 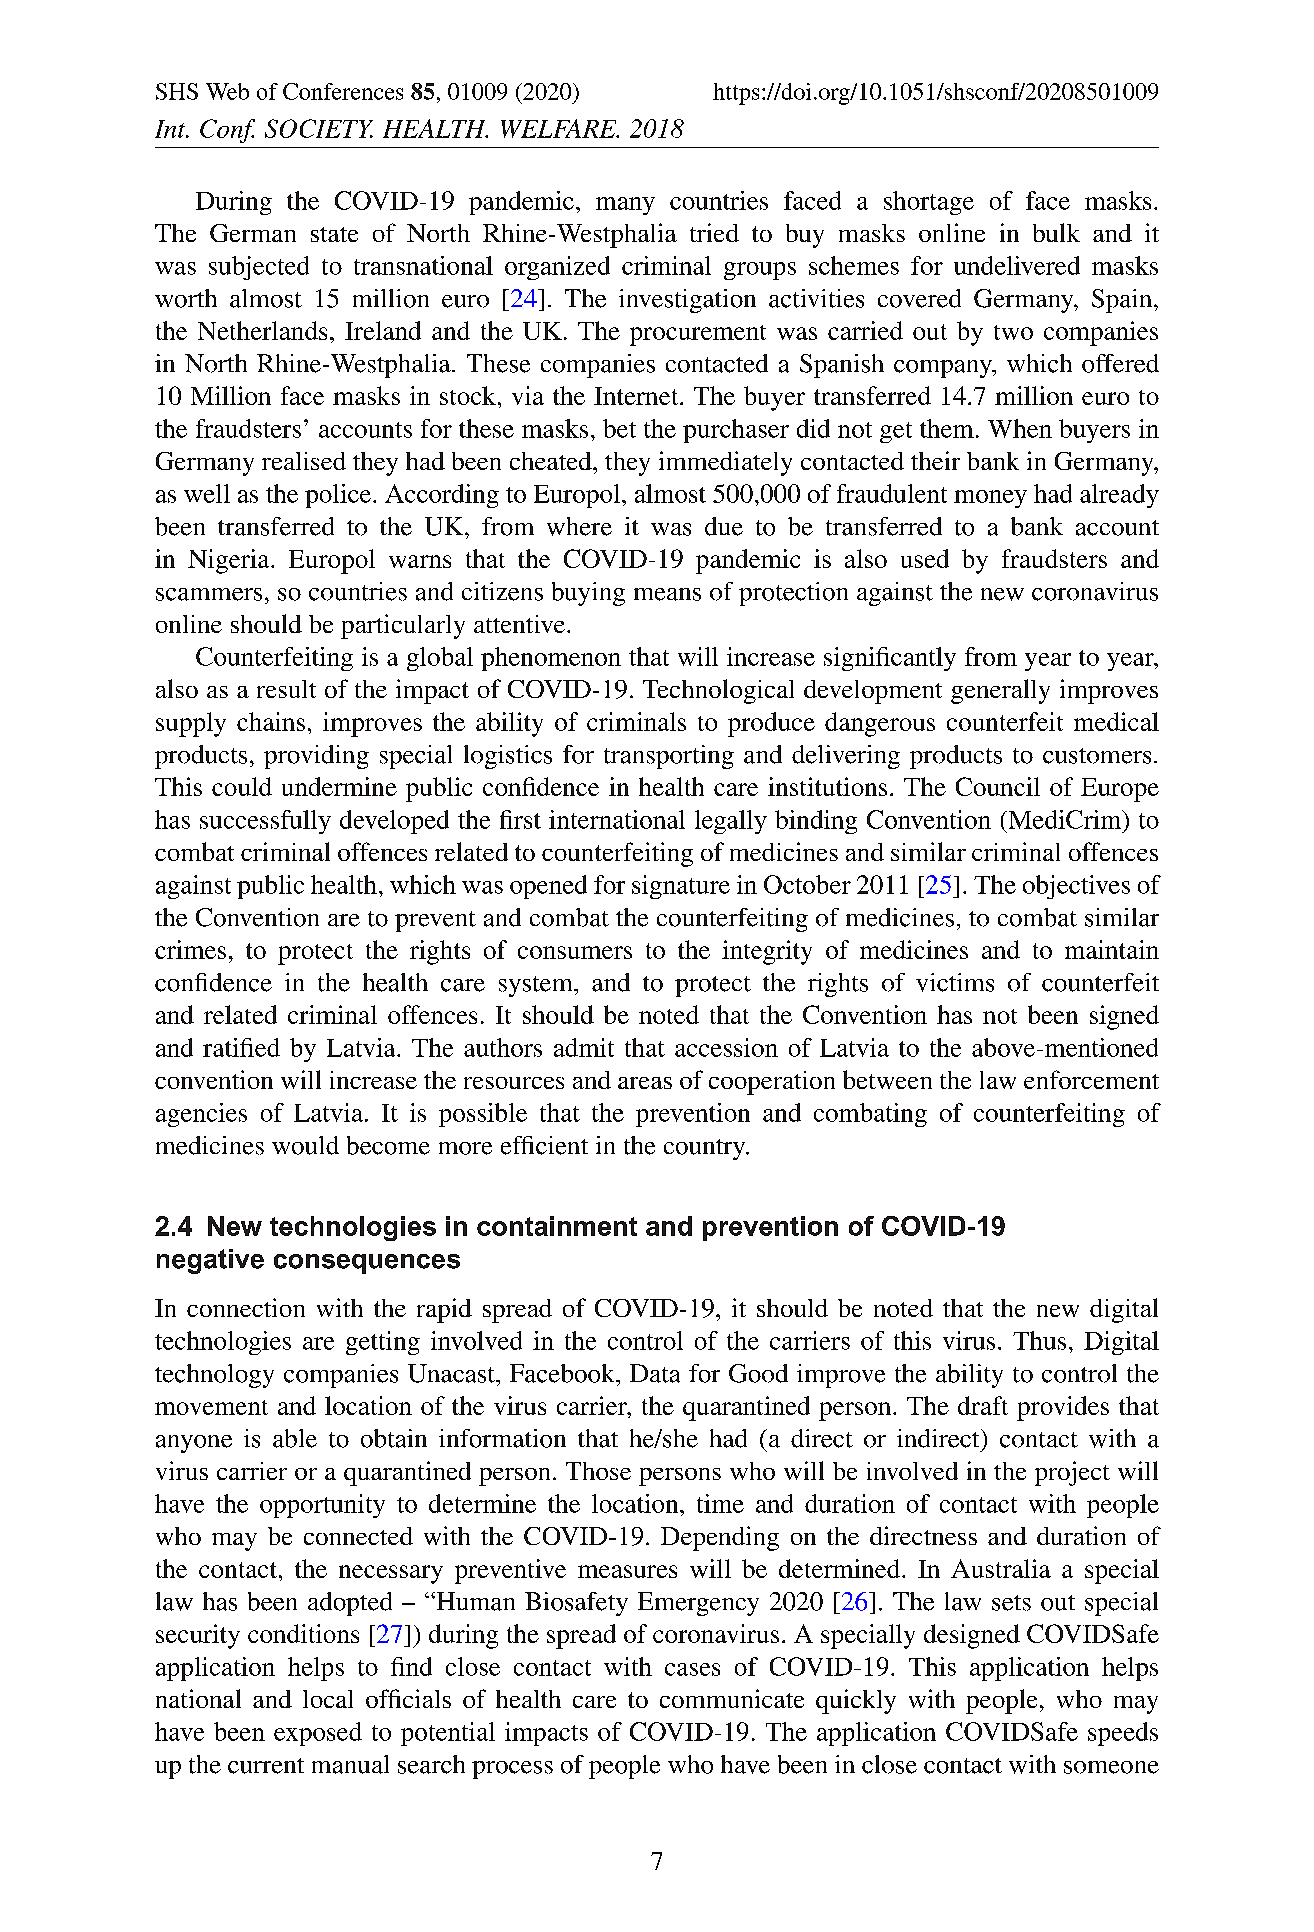 I want to click on Thus, so click(x=1039, y=1340).
